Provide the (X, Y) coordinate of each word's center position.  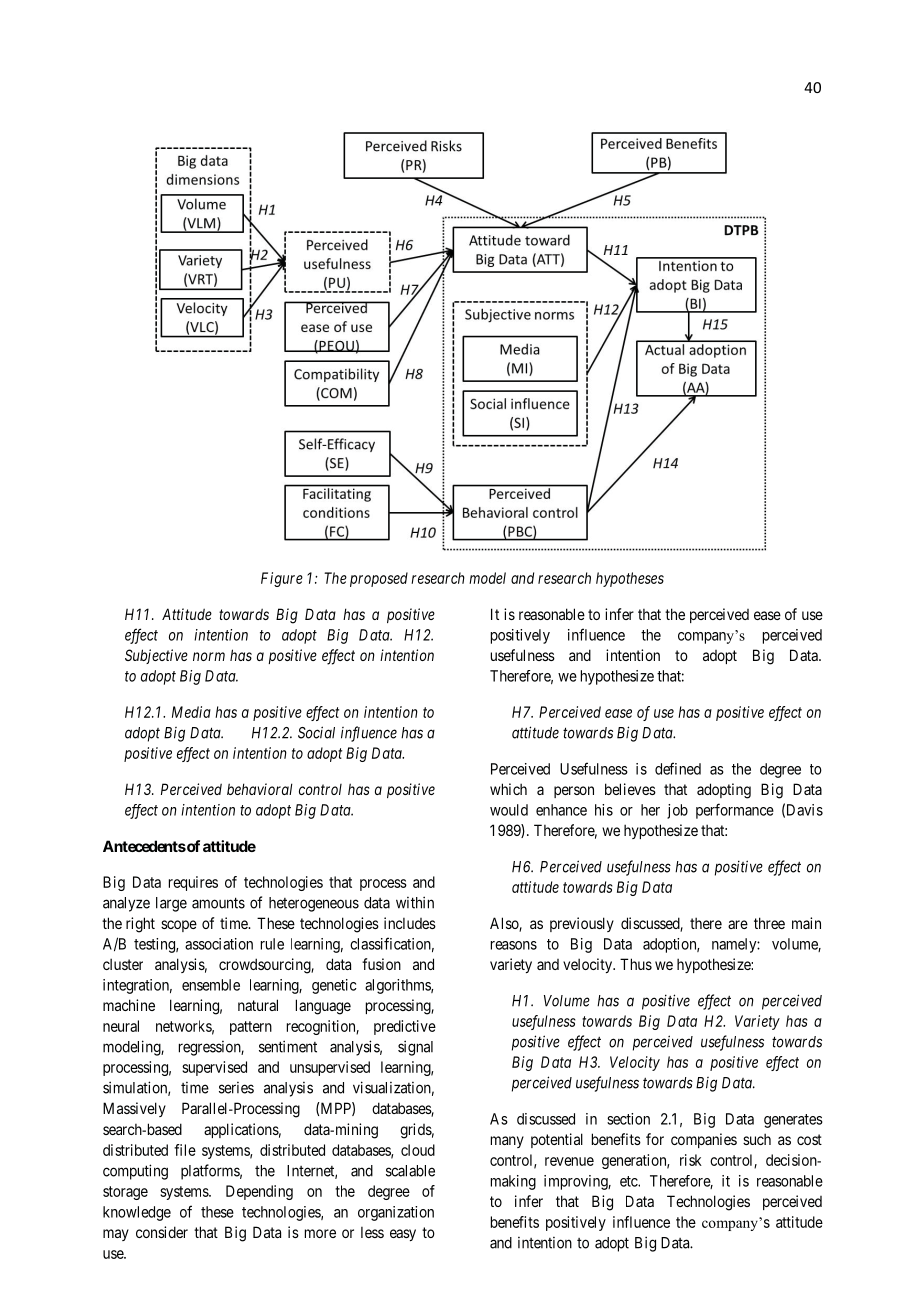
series (236, 1088)
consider (162, 1232)
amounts (218, 903)
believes (630, 789)
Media (191, 712)
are (738, 924)
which (508, 789)
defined (678, 768)
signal (415, 1048)
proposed (379, 579)
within (415, 902)
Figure (282, 579)
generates (793, 1121)
